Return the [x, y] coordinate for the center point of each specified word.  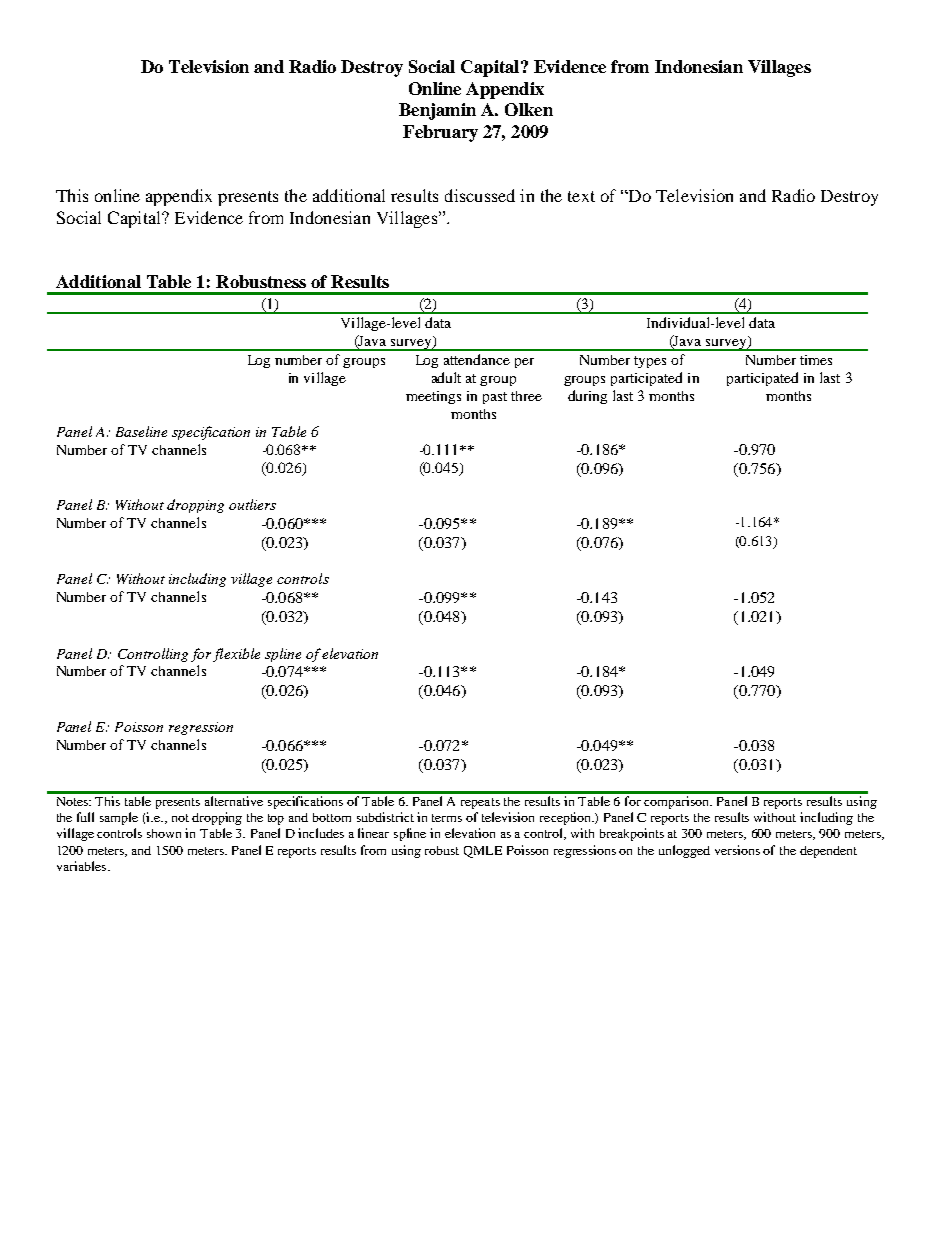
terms [447, 818]
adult [446, 377]
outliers [252, 504]
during [587, 397]
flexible [236, 655]
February [440, 133]
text [581, 196]
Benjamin [437, 111]
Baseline [141, 431]
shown [164, 833]
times [816, 360]
